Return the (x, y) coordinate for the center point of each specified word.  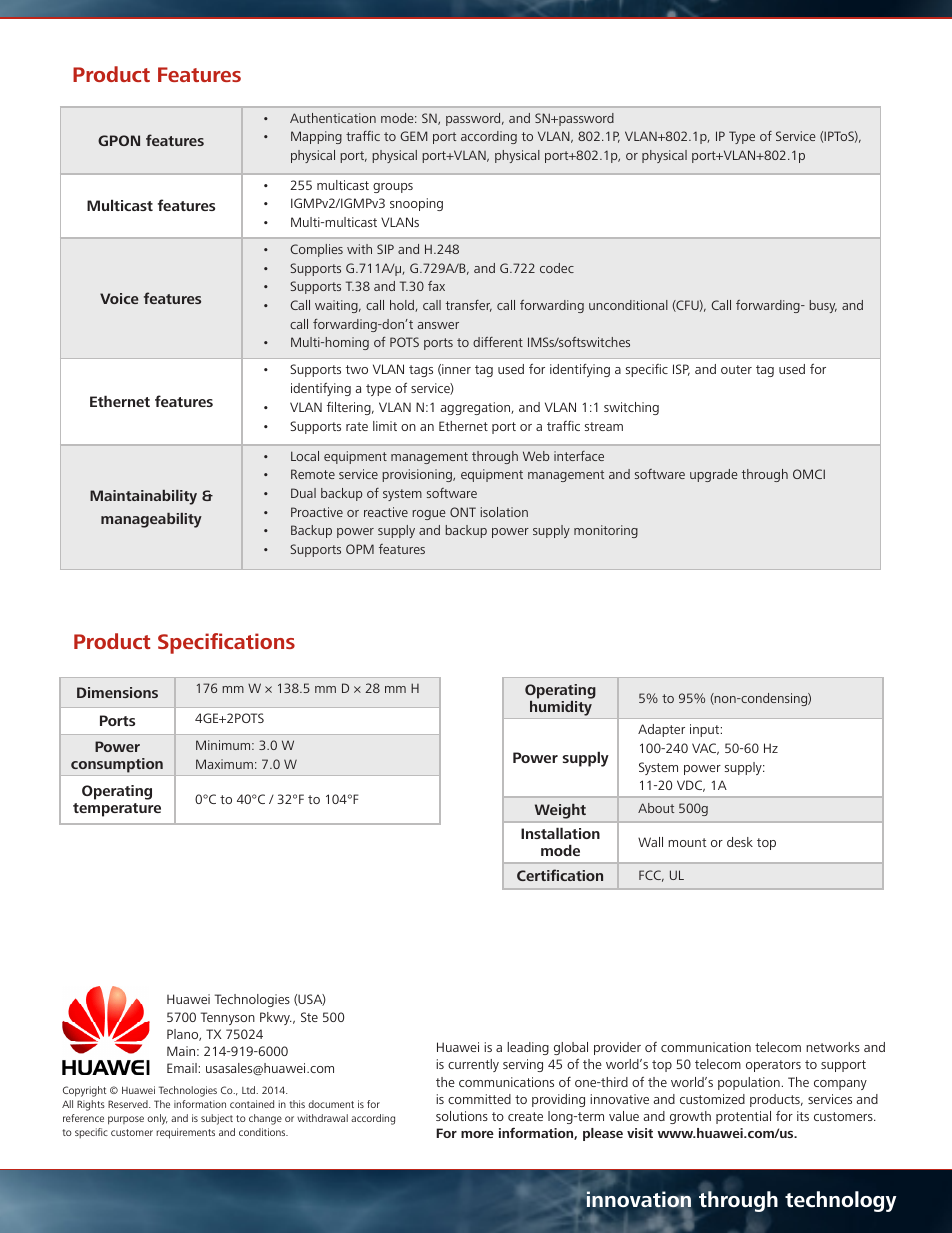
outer (736, 369)
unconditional (628, 305)
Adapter (661, 730)
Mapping (316, 137)
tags (421, 371)
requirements (185, 1133)
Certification (560, 875)
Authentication (333, 118)
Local (305, 456)
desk (740, 842)
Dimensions (117, 692)
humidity (561, 707)
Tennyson (227, 1018)
